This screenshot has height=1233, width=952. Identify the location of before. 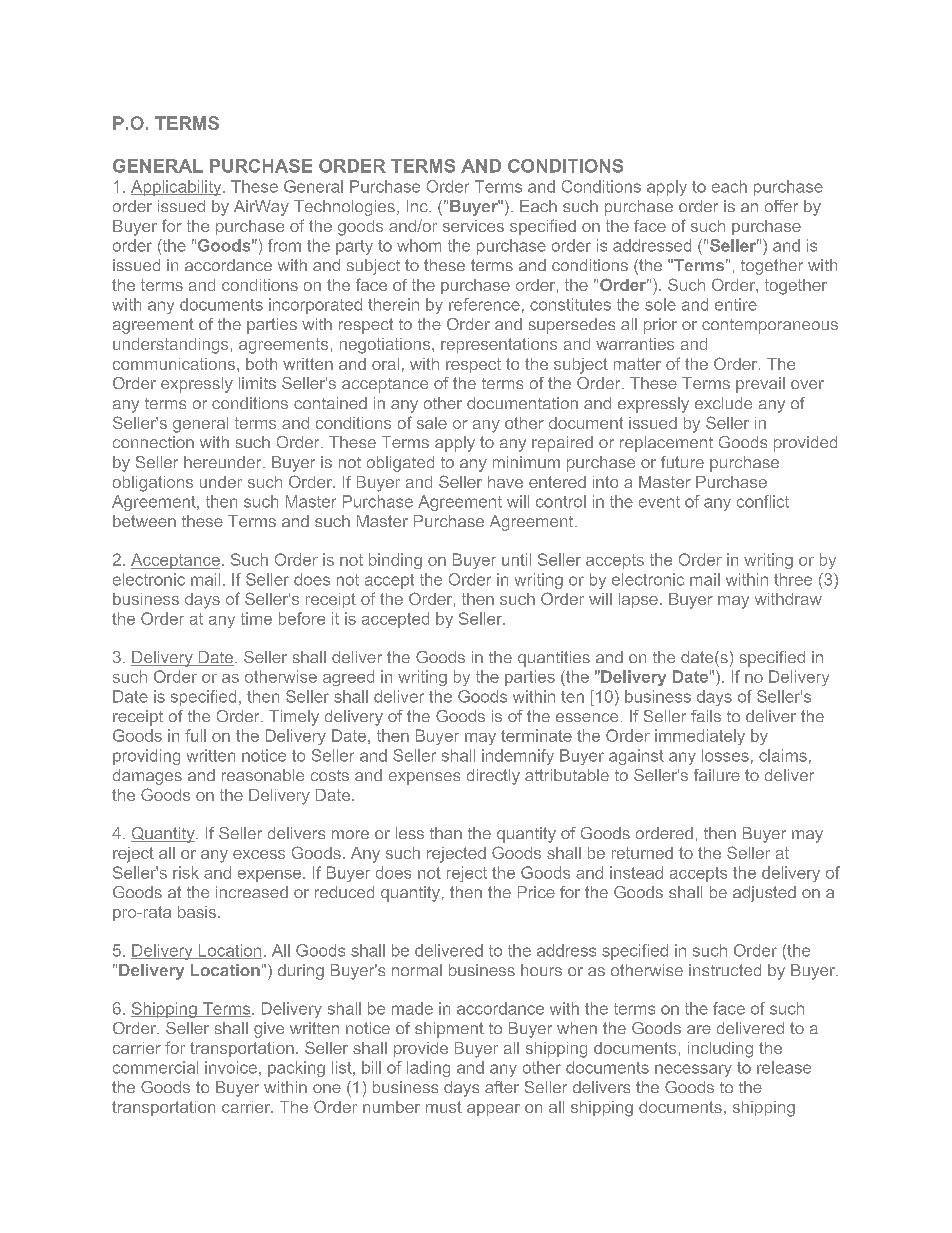
(302, 618).
